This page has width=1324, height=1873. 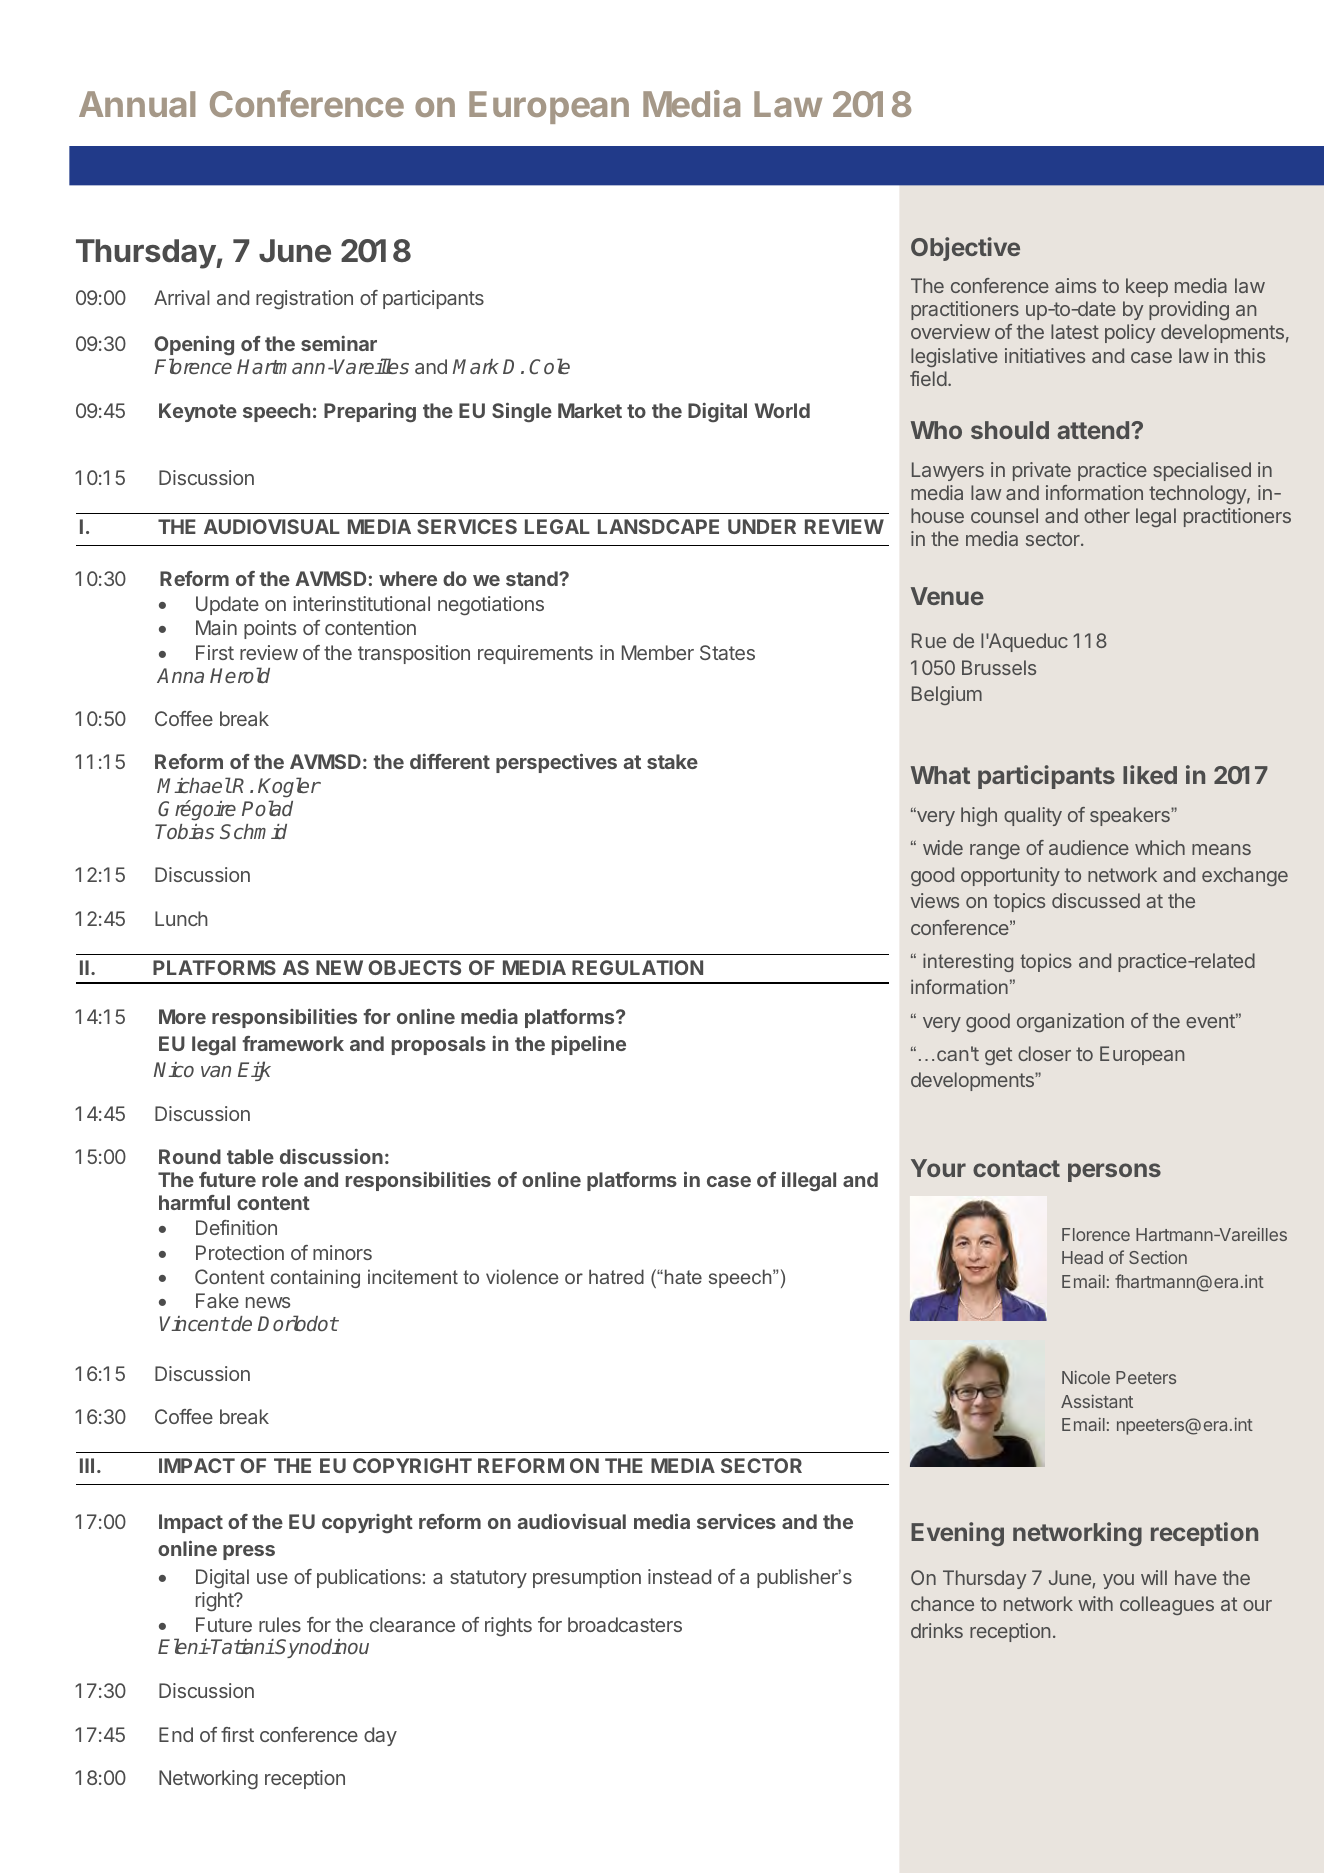 What do you see at coordinates (965, 249) in the page?
I see `Objective` at bounding box center [965, 249].
